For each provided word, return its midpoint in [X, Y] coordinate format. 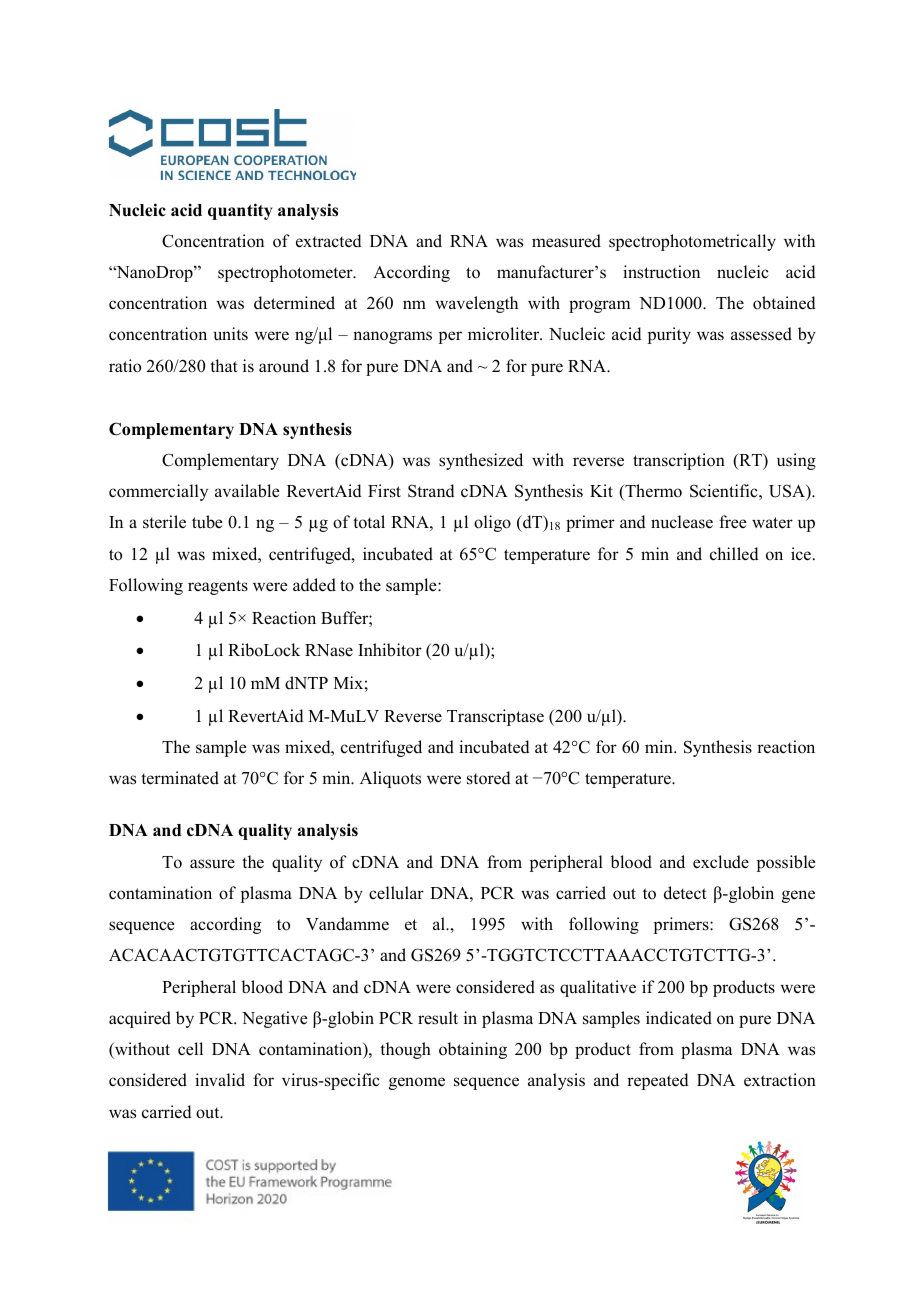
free [733, 522]
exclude [721, 862]
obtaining [473, 1050]
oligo [492, 523]
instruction [661, 272]
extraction [780, 1080]
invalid [220, 1080]
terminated [180, 778]
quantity [240, 211]
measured [566, 241]
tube [207, 522]
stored [489, 778]
